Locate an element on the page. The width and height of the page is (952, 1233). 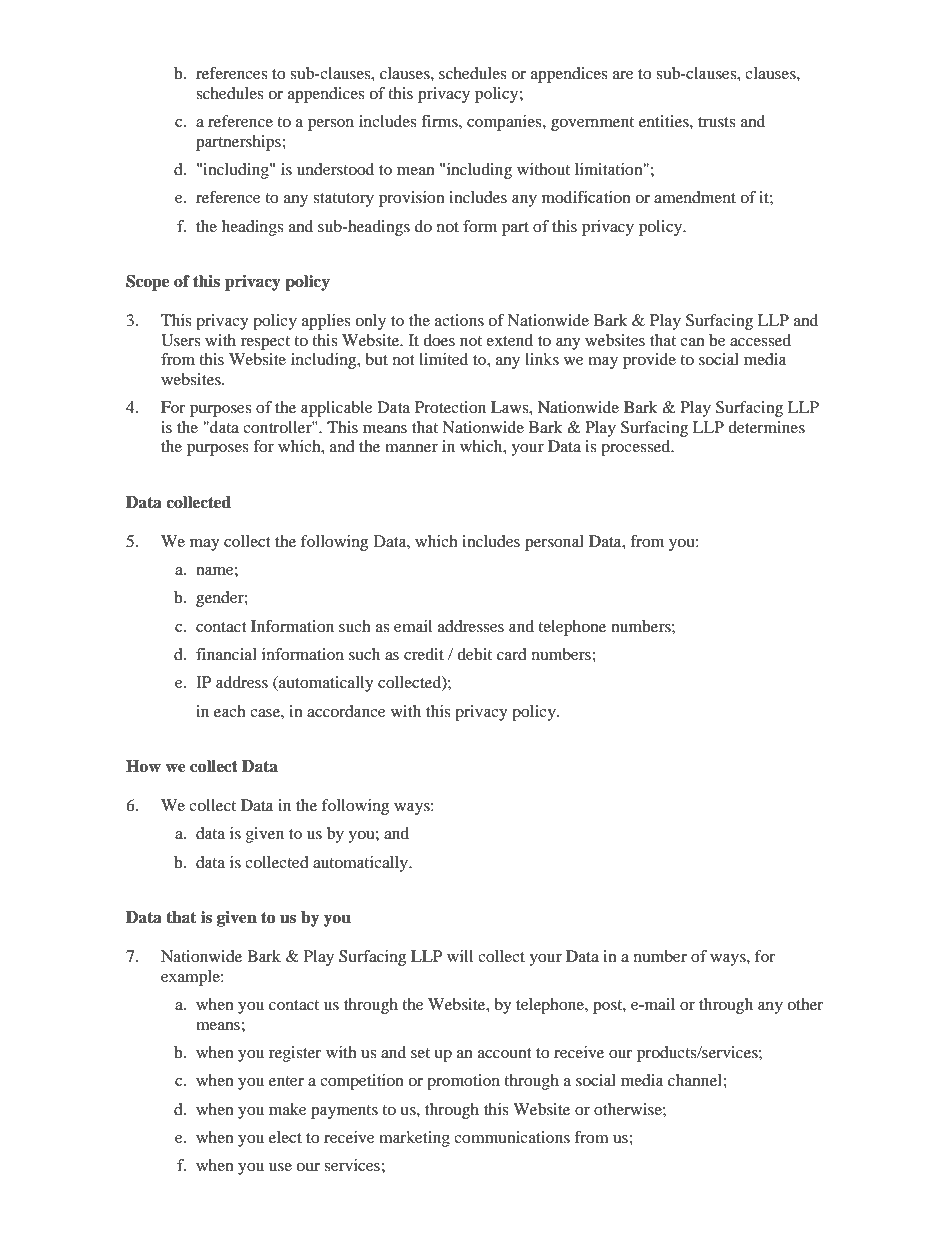
How is located at coordinates (143, 766).
